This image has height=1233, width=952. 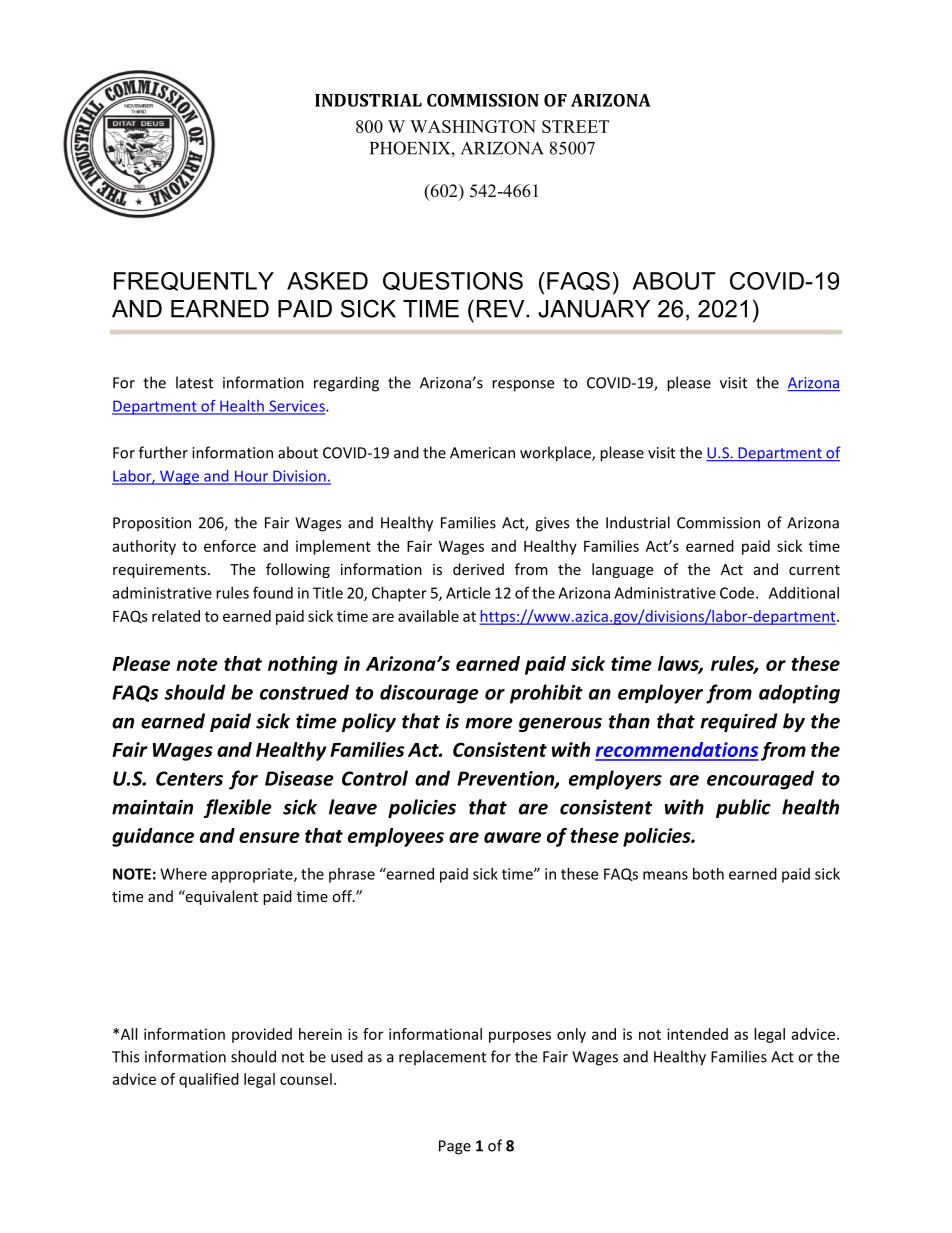 I want to click on FREQUENTLY, so click(x=194, y=281).
